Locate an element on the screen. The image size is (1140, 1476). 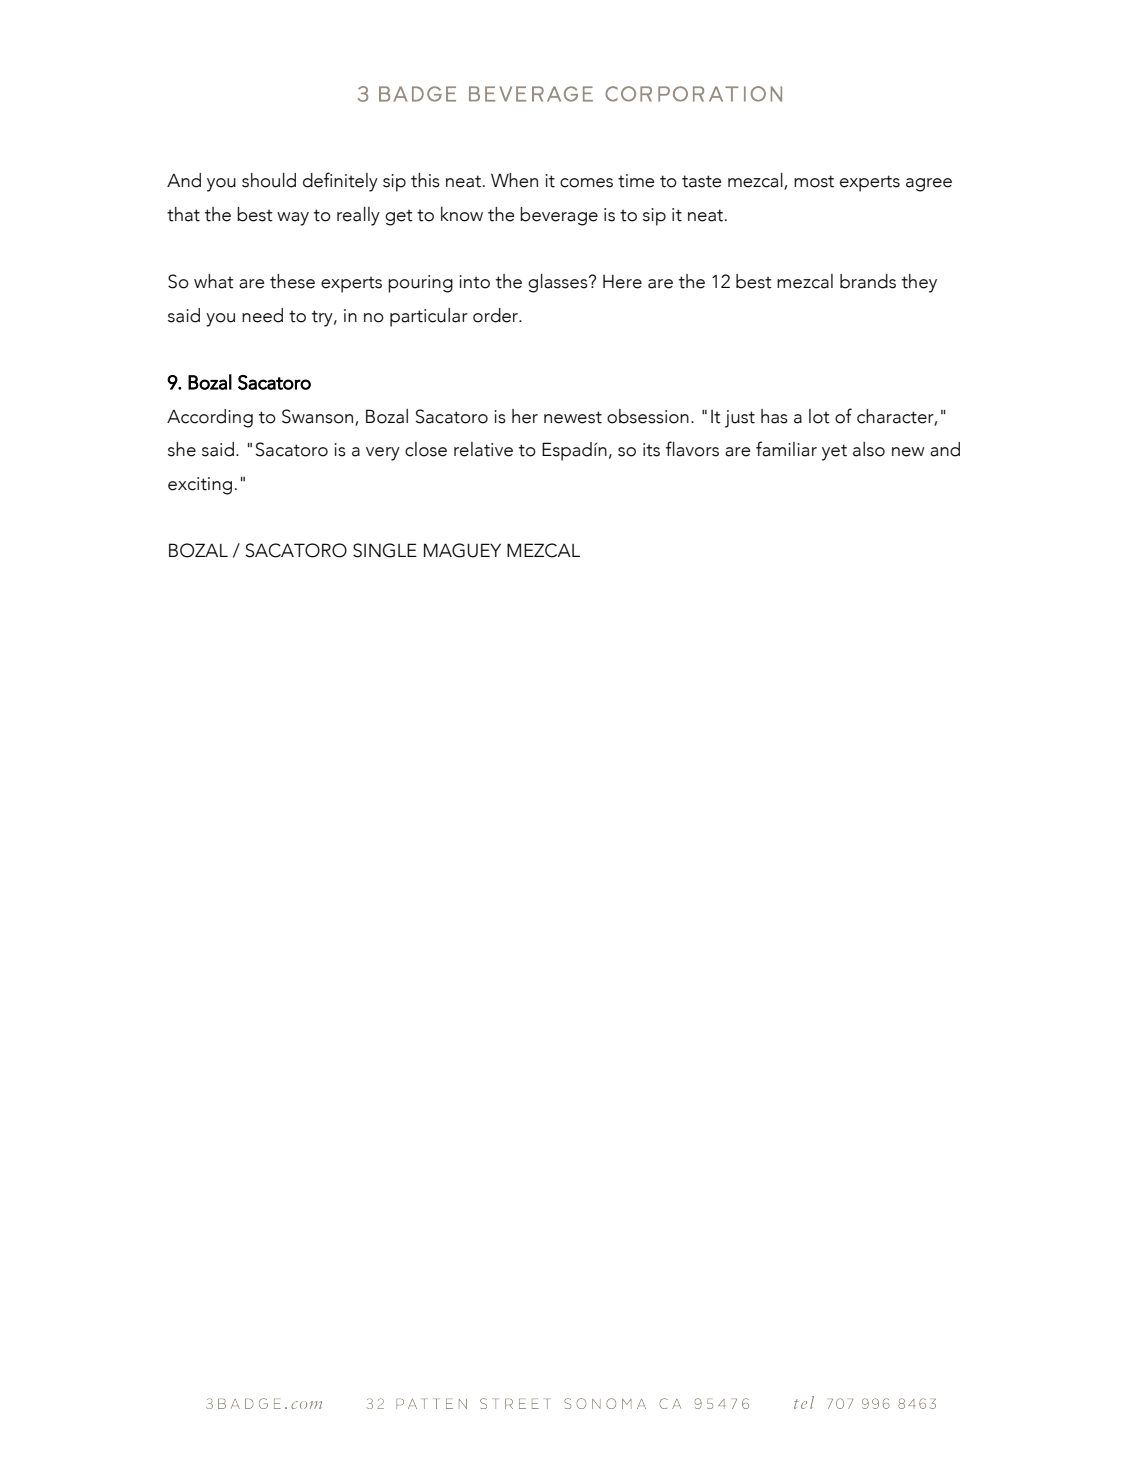
comes is located at coordinates (586, 183).
